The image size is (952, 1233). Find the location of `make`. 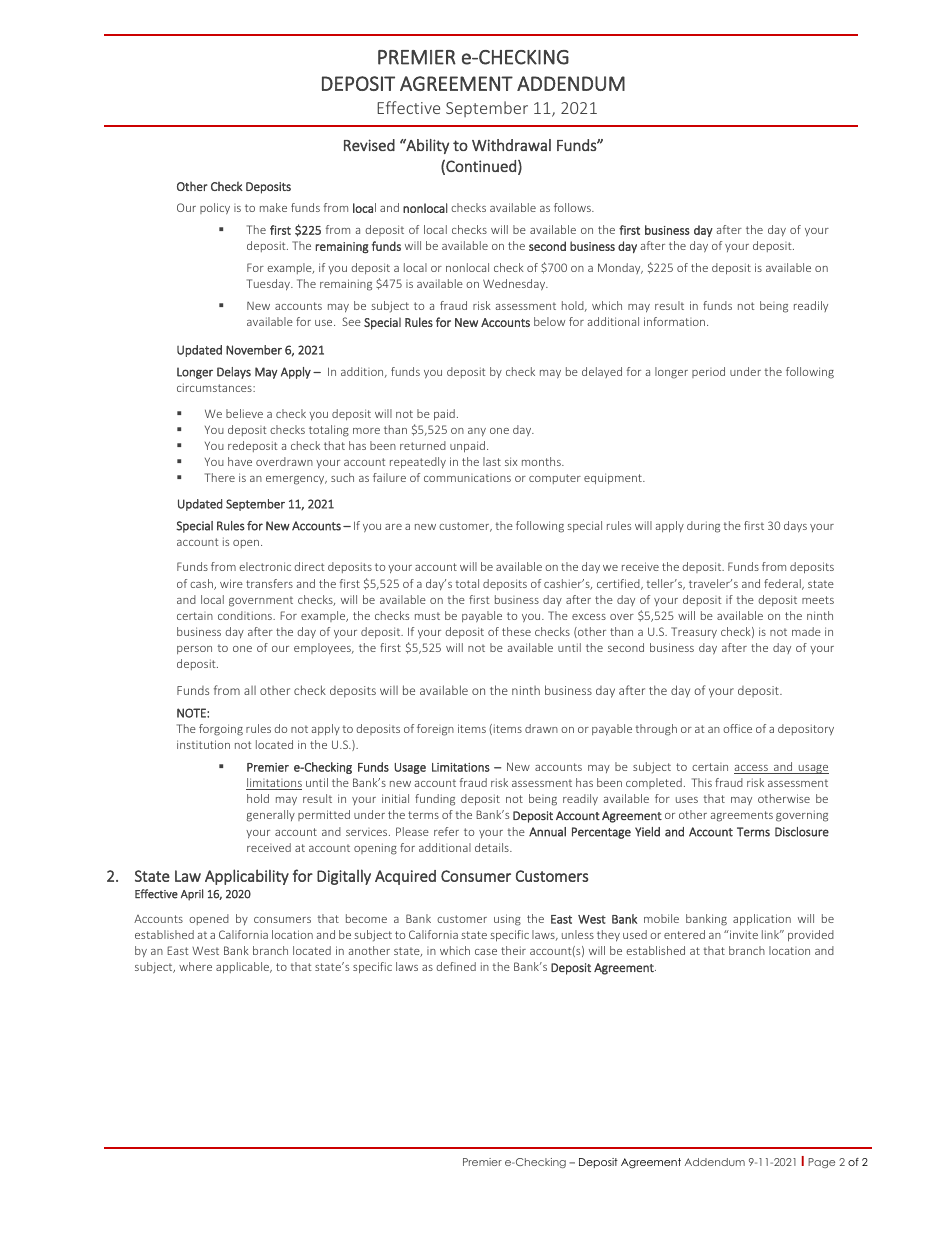

make is located at coordinates (273, 207).
